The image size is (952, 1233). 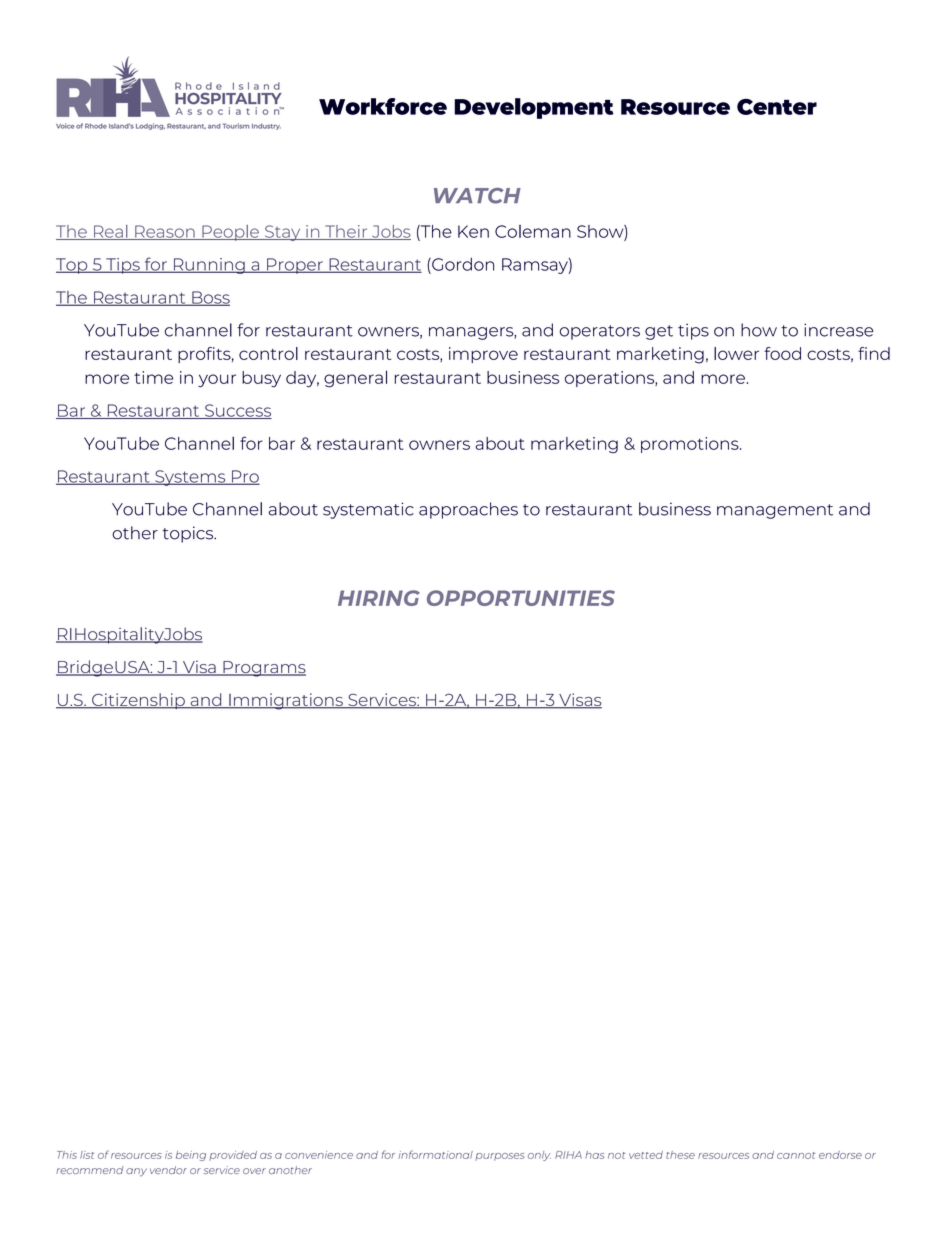 What do you see at coordinates (483, 355) in the screenshot?
I see `improve` at bounding box center [483, 355].
